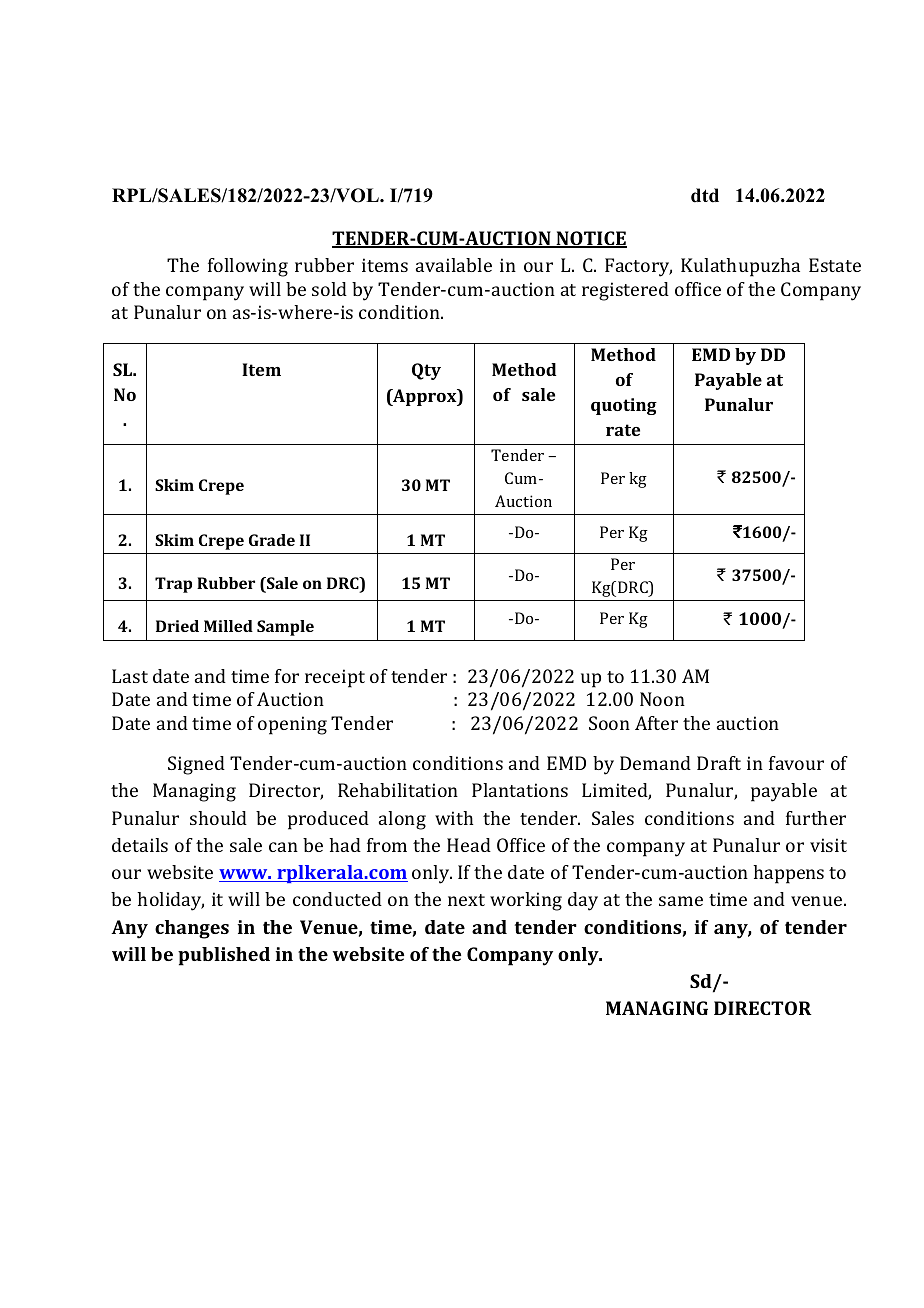 The height and width of the screenshot is (1308, 924). What do you see at coordinates (624, 406) in the screenshot?
I see `quoting` at bounding box center [624, 406].
